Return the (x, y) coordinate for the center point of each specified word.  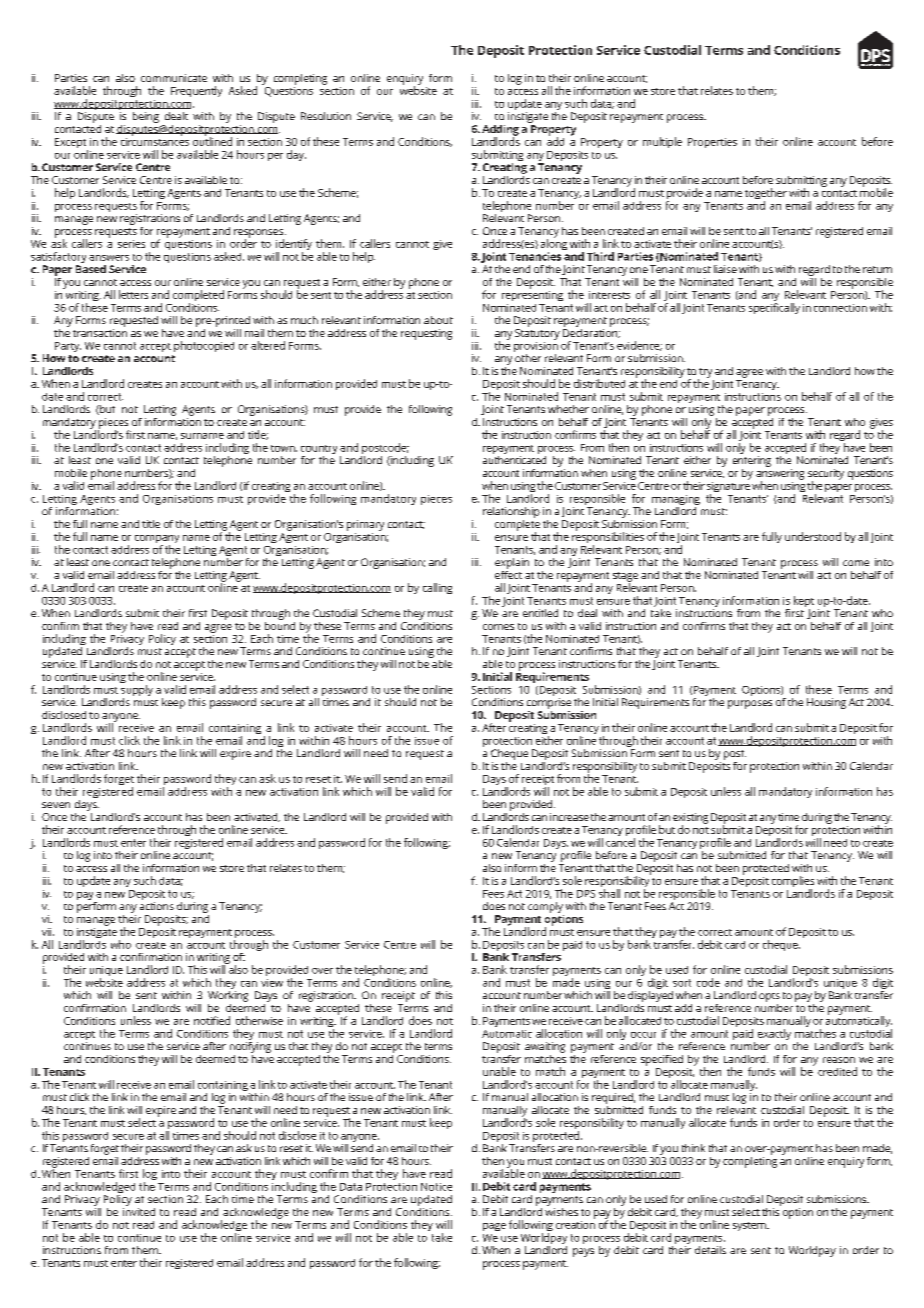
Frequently (196, 91)
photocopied (204, 346)
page (494, 1227)
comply (545, 907)
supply (137, 692)
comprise (549, 703)
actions (157, 906)
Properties (712, 143)
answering (780, 475)
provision (536, 347)
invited (139, 1210)
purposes (750, 704)
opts (769, 997)
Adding (500, 131)
